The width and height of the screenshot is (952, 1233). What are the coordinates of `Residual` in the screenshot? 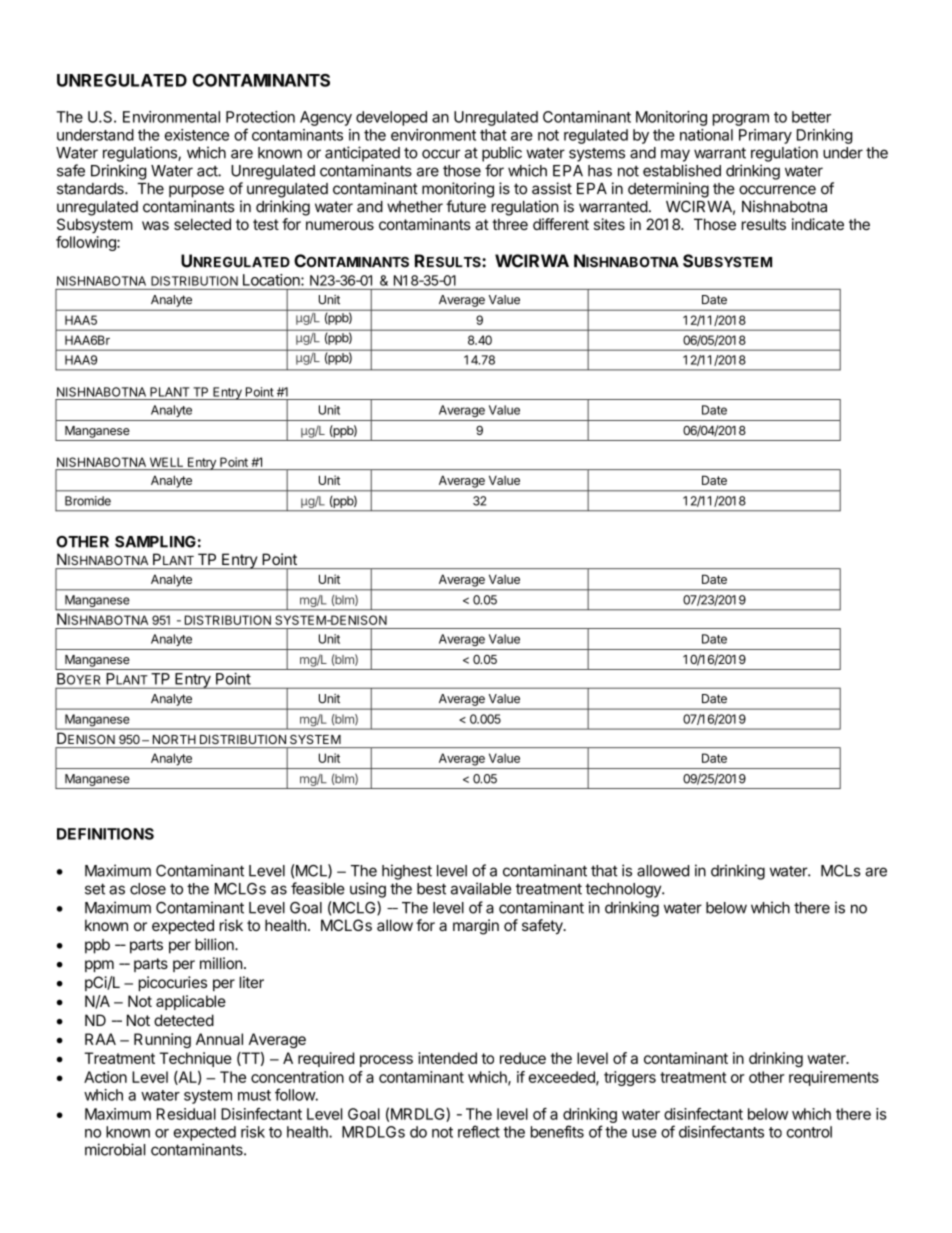 It's located at (186, 1114).
